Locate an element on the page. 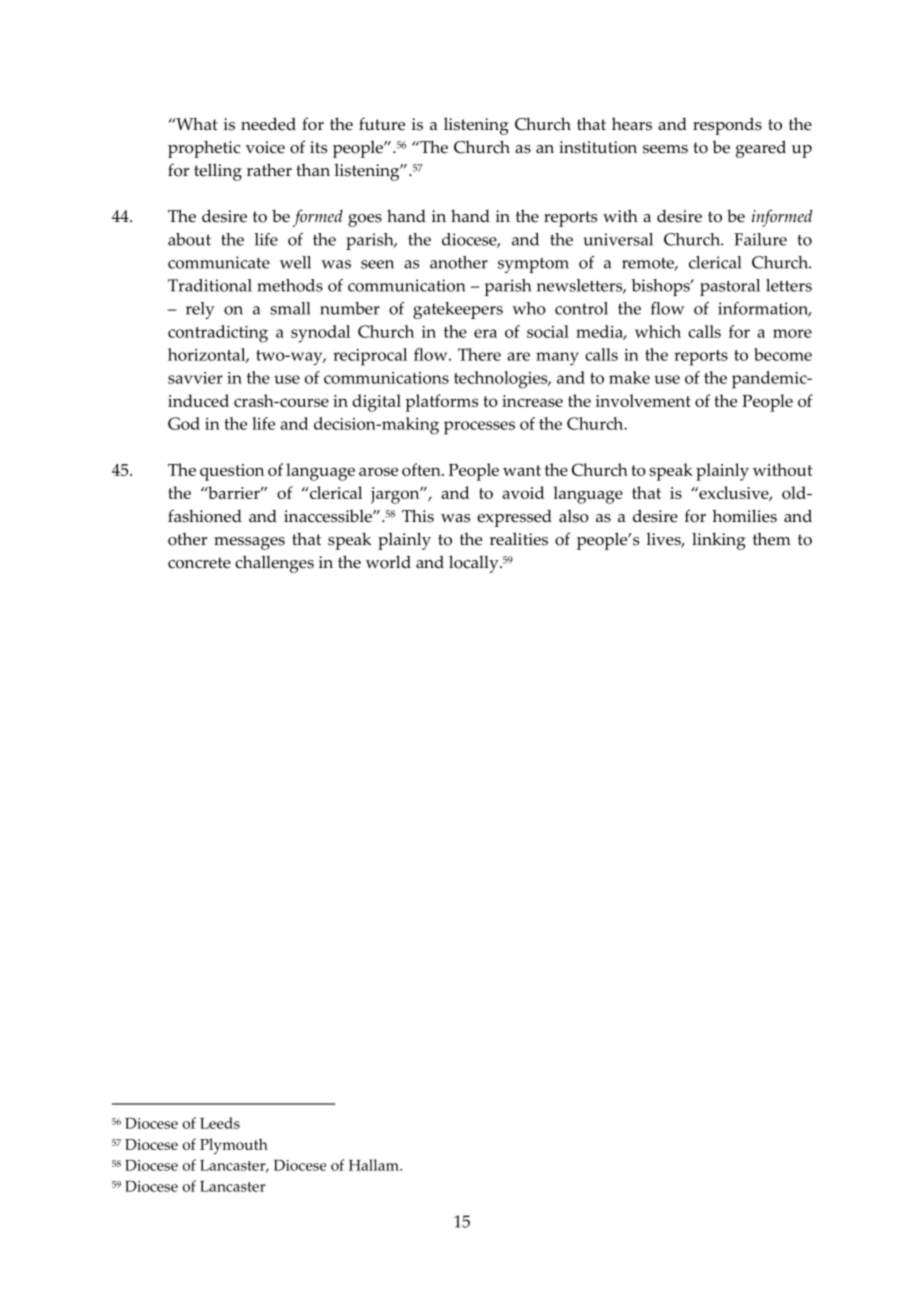 Image resolution: width=924 pixels, height=1308 pixels. responds is located at coordinates (727, 126).
